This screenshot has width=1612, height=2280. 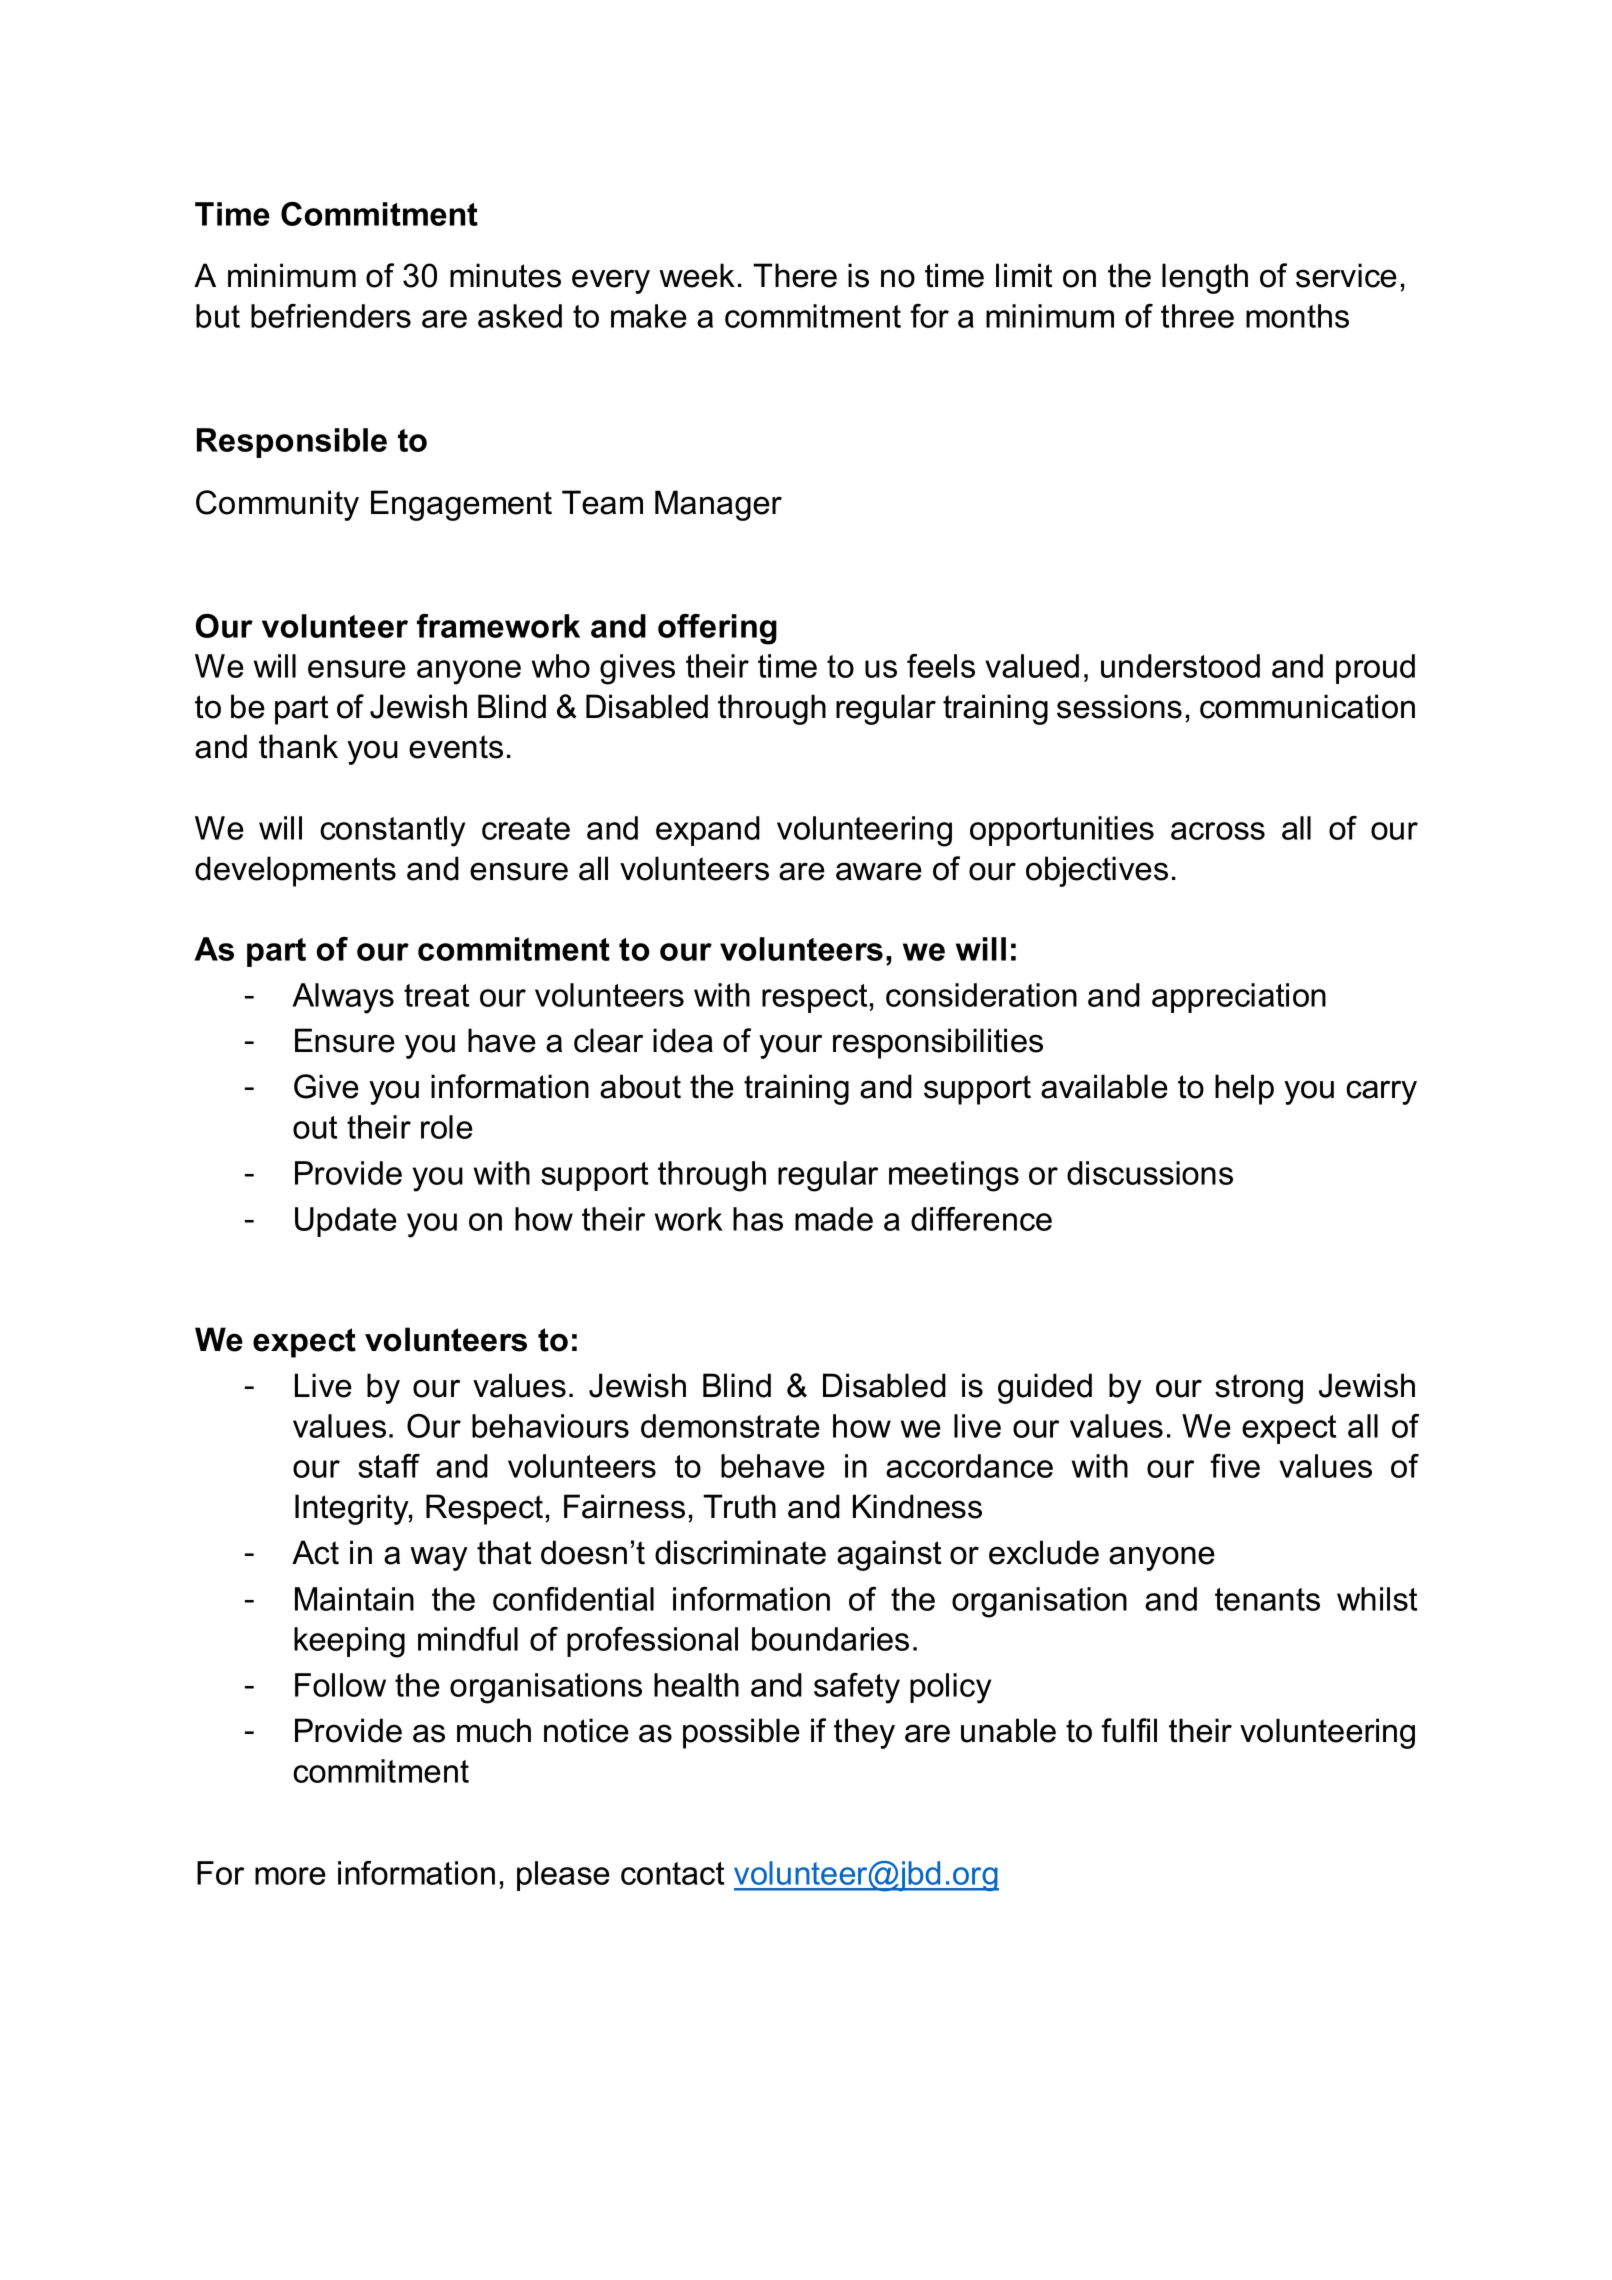 What do you see at coordinates (730, 1426) in the screenshot?
I see `demonstrate` at bounding box center [730, 1426].
